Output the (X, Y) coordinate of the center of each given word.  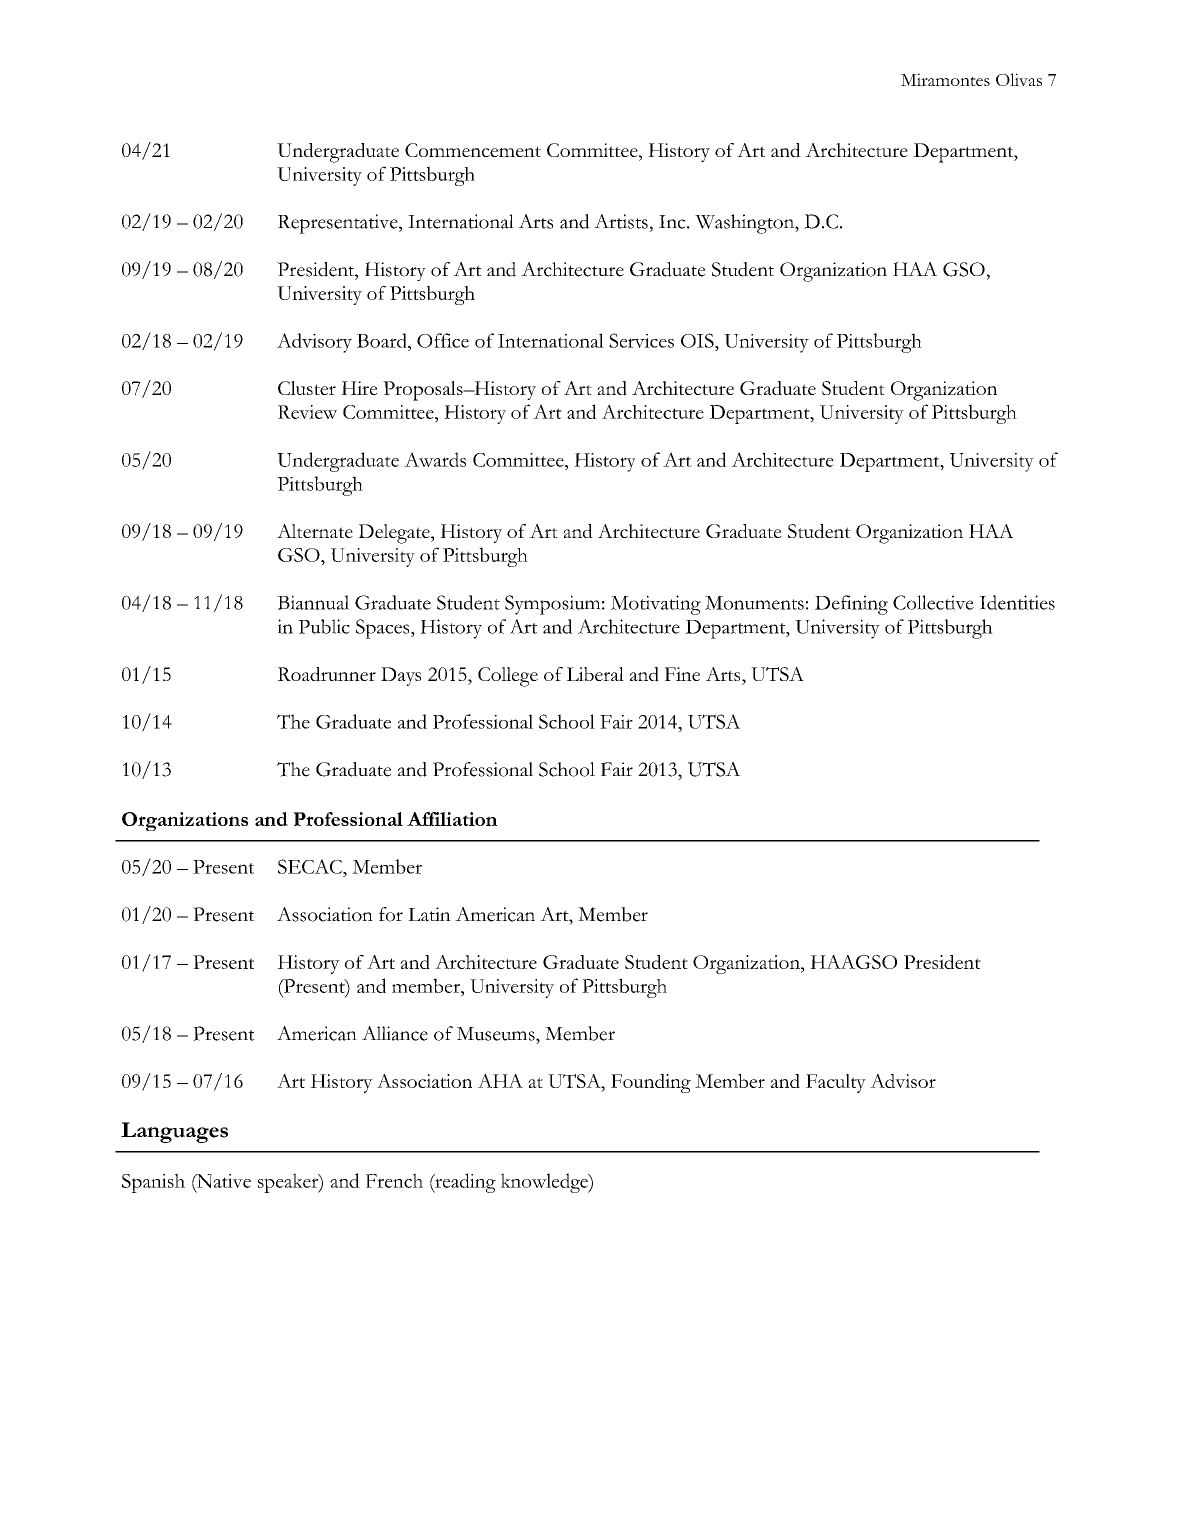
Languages (174, 1132)
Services (641, 340)
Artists (621, 221)
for (391, 914)
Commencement (473, 150)
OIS (698, 340)
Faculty (836, 1083)
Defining (851, 605)
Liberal (595, 674)
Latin (429, 914)
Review (307, 412)
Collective (933, 602)
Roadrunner (326, 674)
